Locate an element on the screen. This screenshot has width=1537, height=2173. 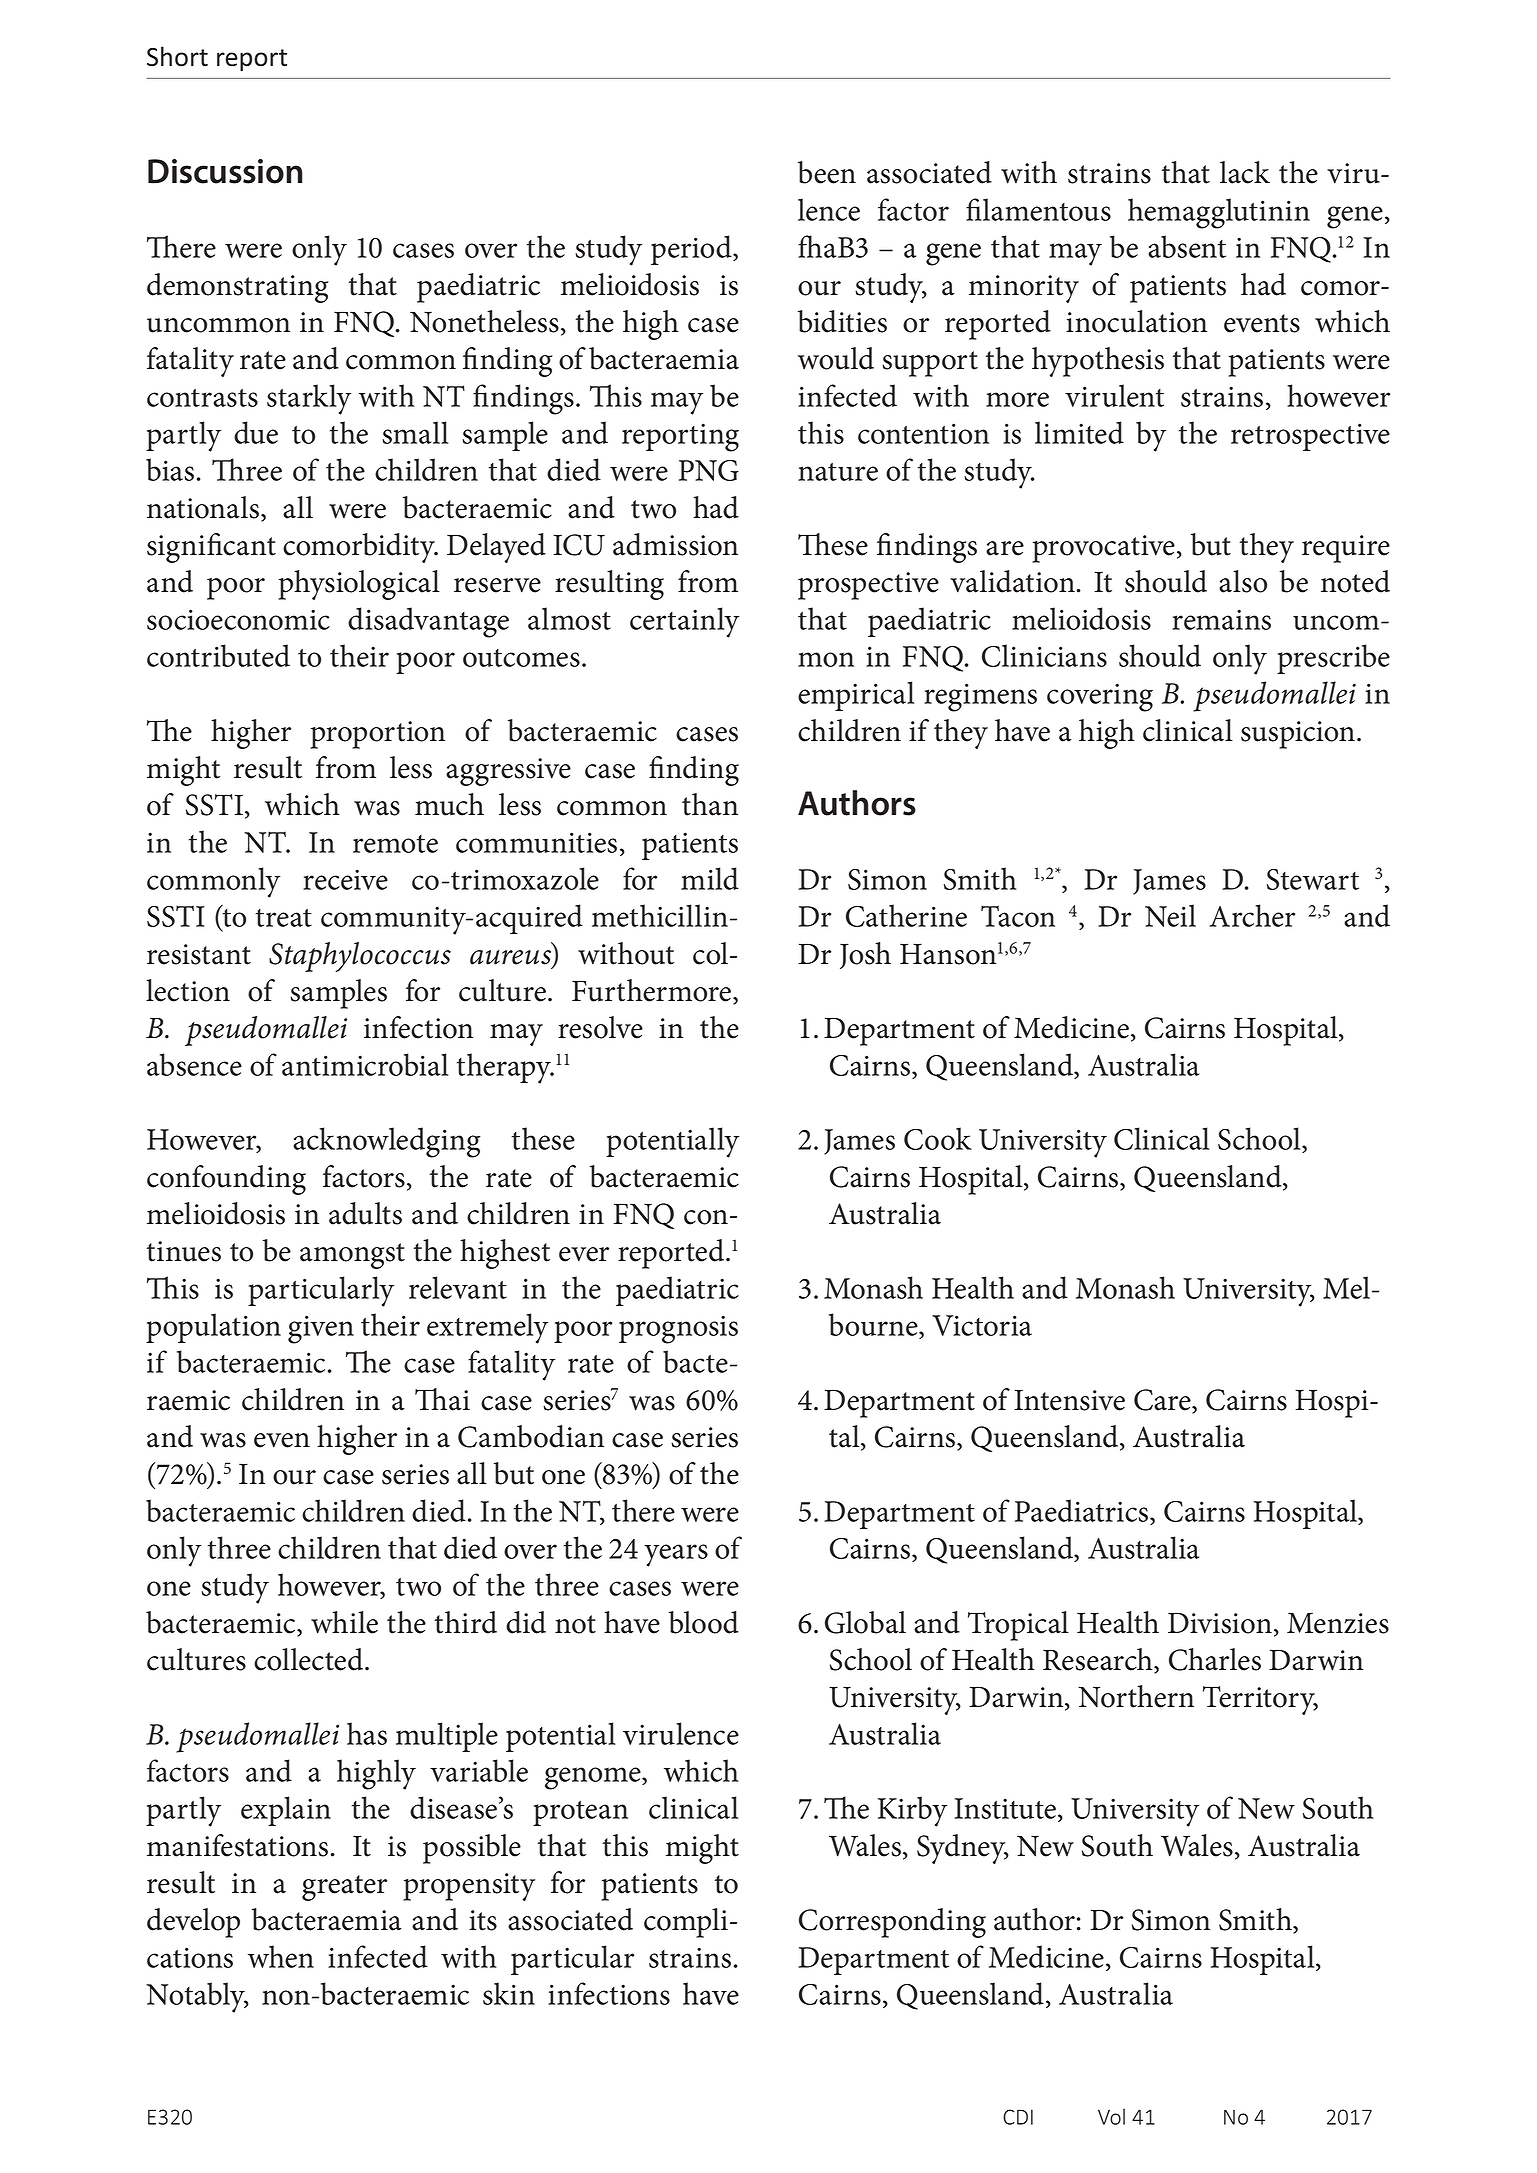
been is located at coordinates (827, 172).
